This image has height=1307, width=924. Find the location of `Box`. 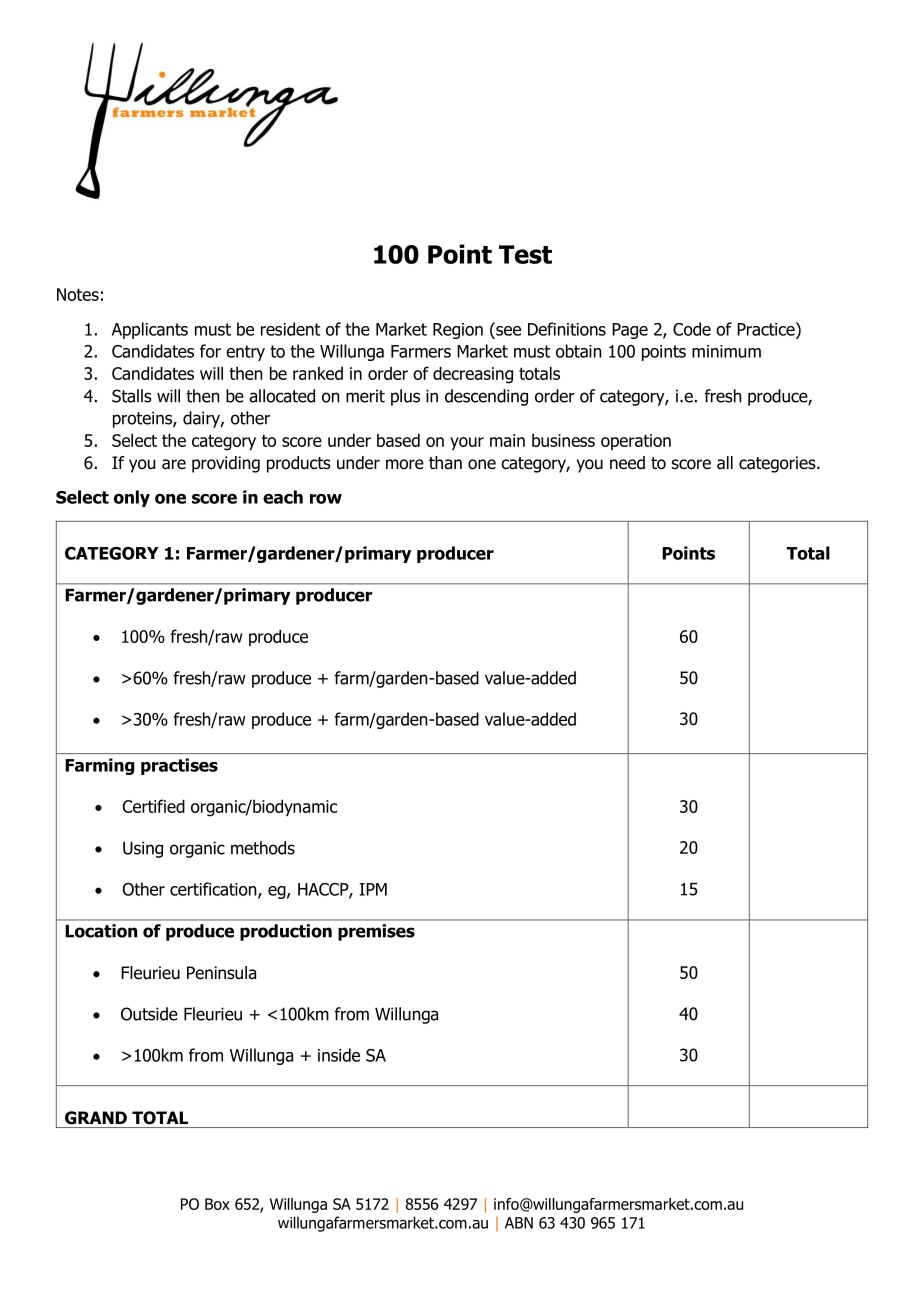

Box is located at coordinates (217, 1204).
